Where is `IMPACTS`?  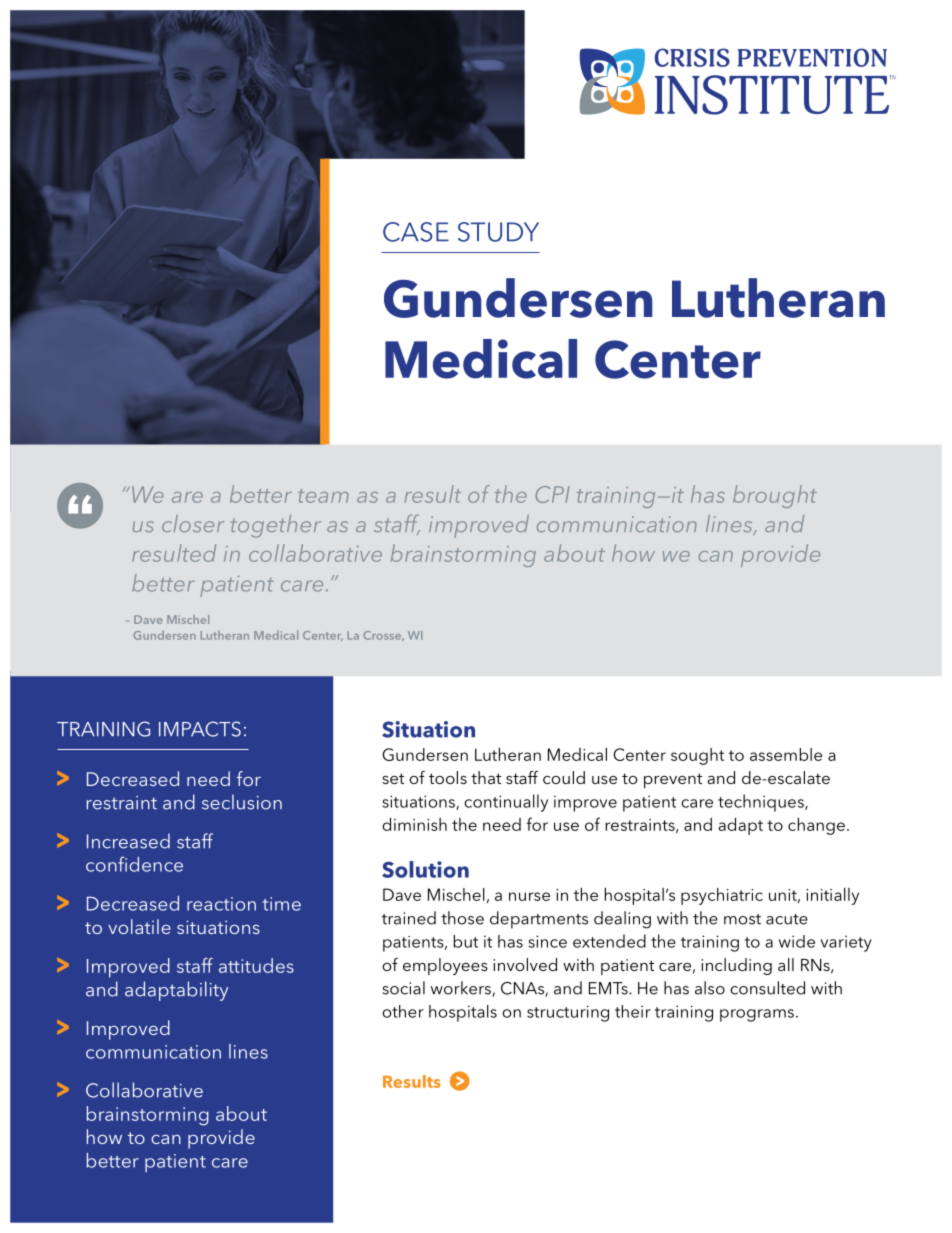 IMPACTS is located at coordinates (200, 729).
